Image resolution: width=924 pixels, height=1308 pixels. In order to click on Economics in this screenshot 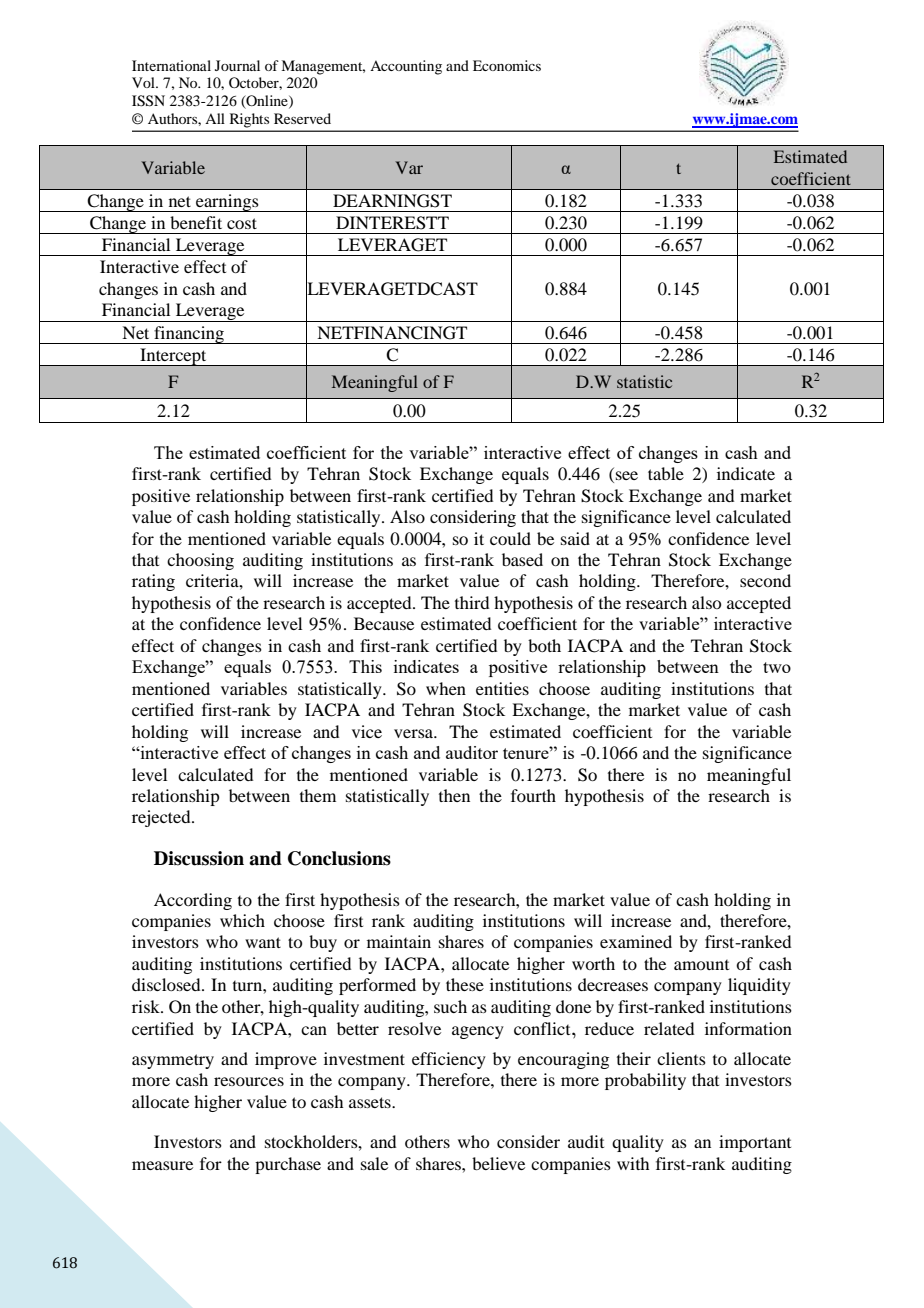, I will do `click(507, 65)`.
